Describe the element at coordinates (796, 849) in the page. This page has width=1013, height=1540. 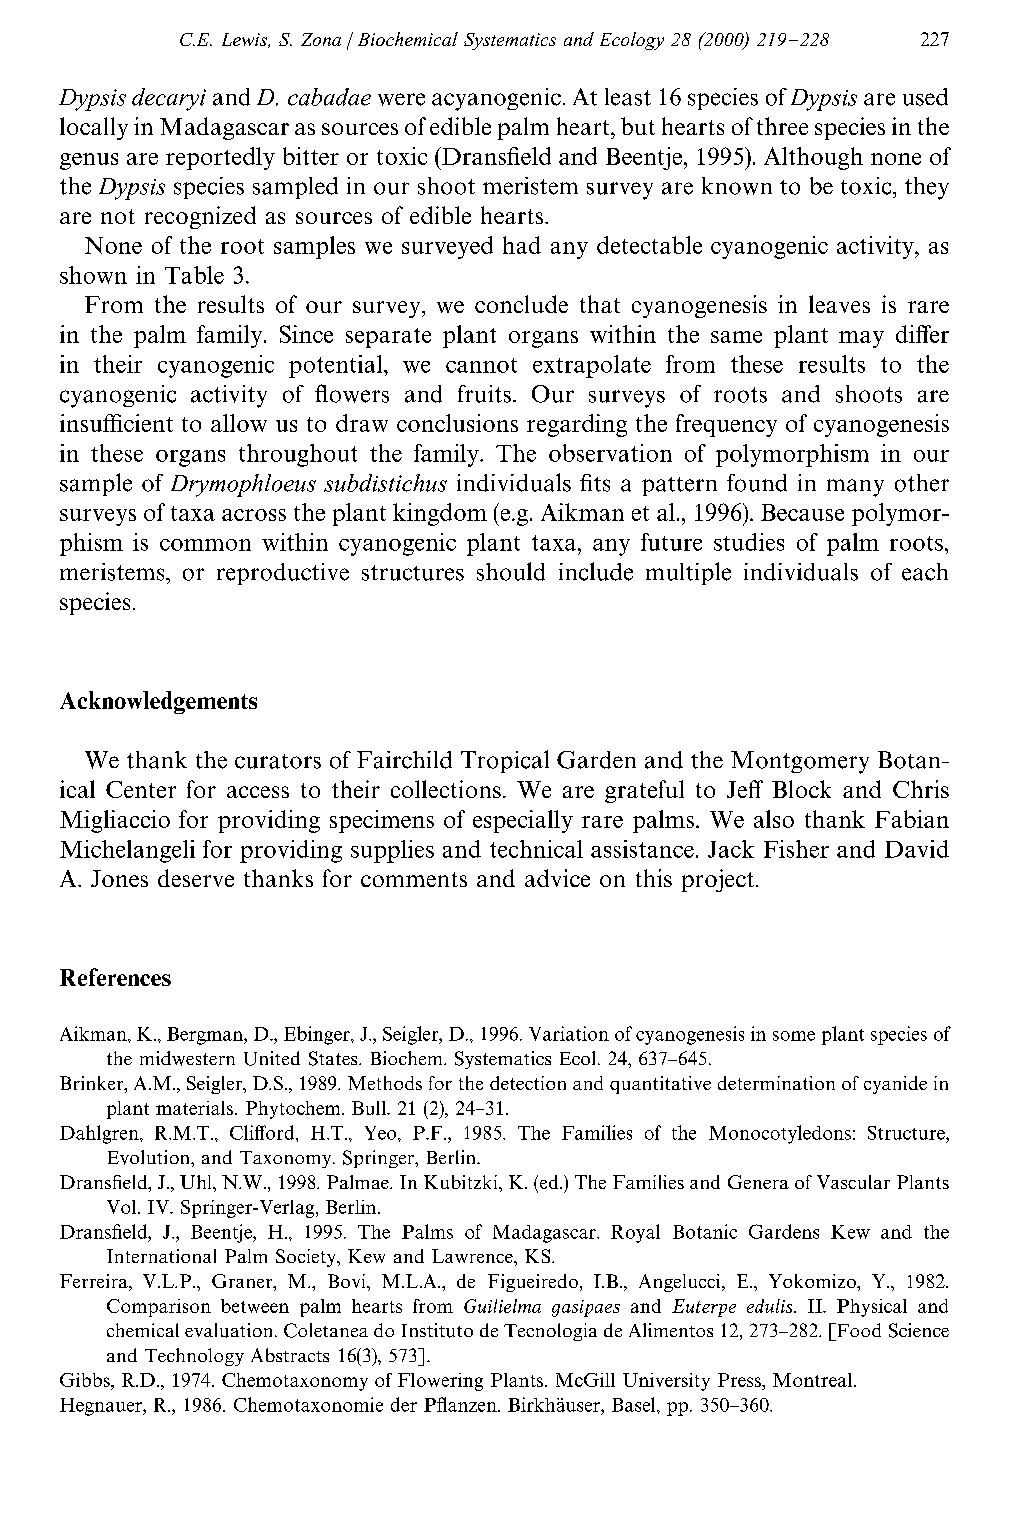
I see `Fisher` at that location.
